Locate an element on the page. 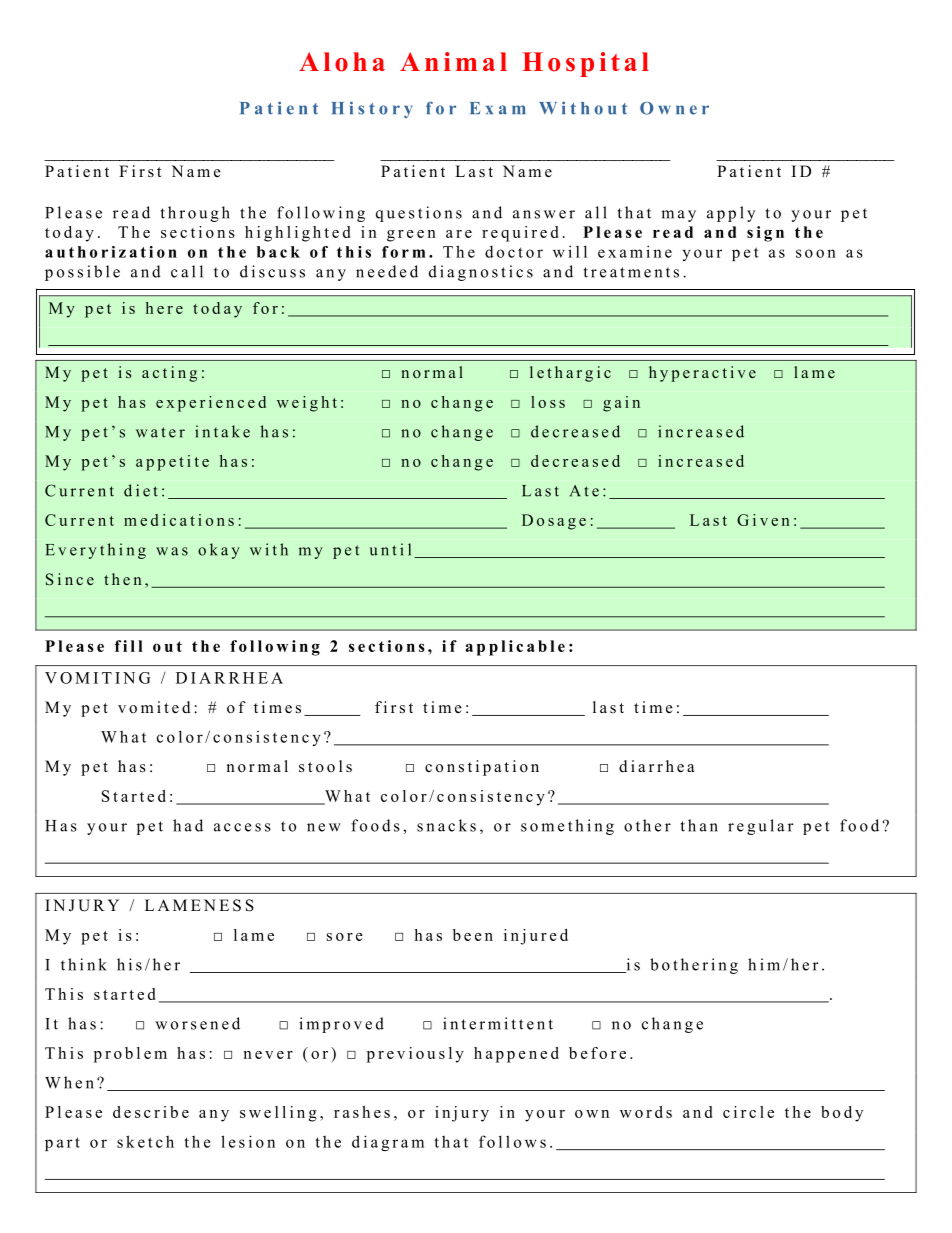 The width and height of the page is (952, 1233). describe is located at coordinates (151, 1112).
